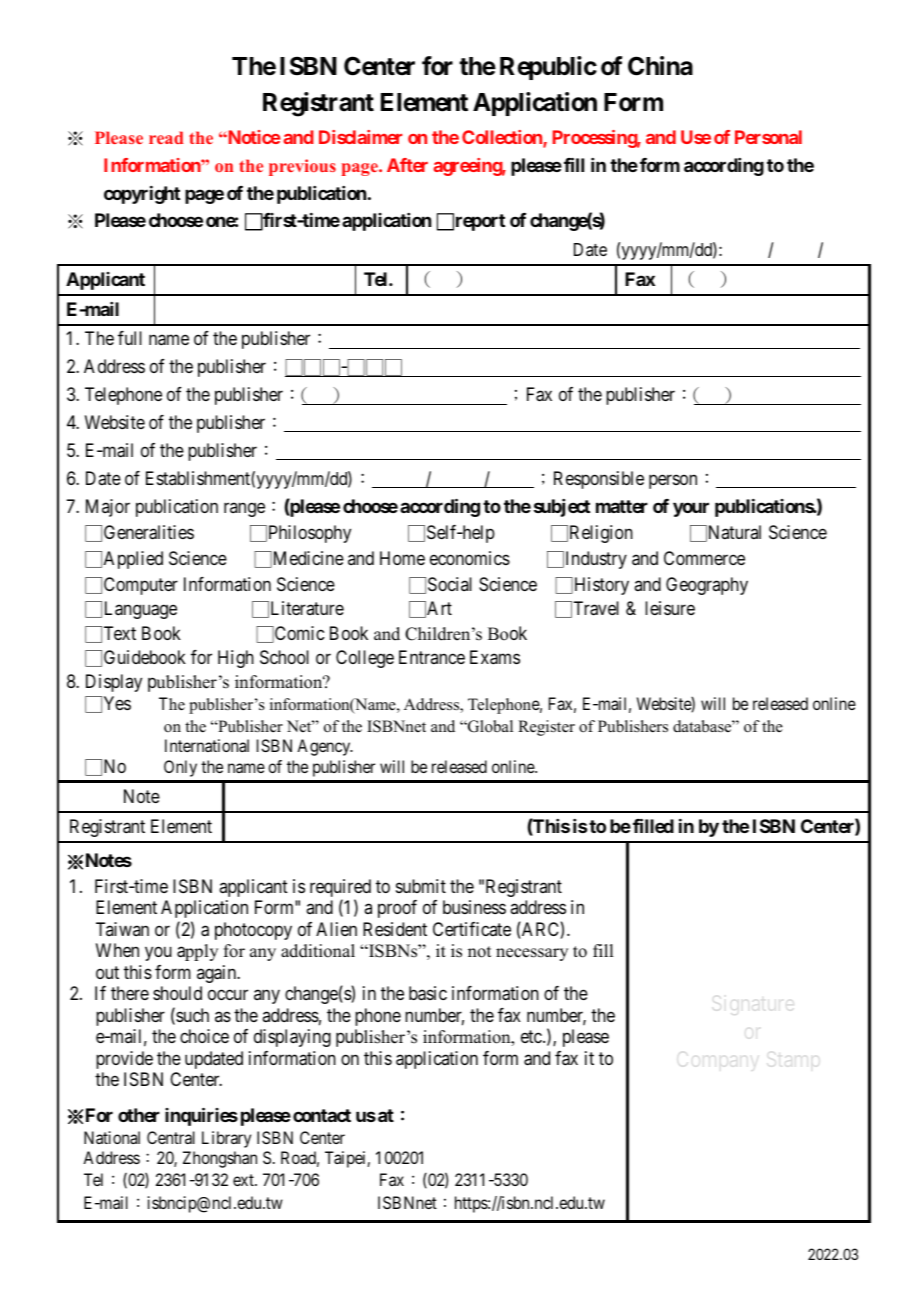 This screenshot has width=924, height=1308. What do you see at coordinates (171, 1137) in the screenshot?
I see `Central` at bounding box center [171, 1137].
